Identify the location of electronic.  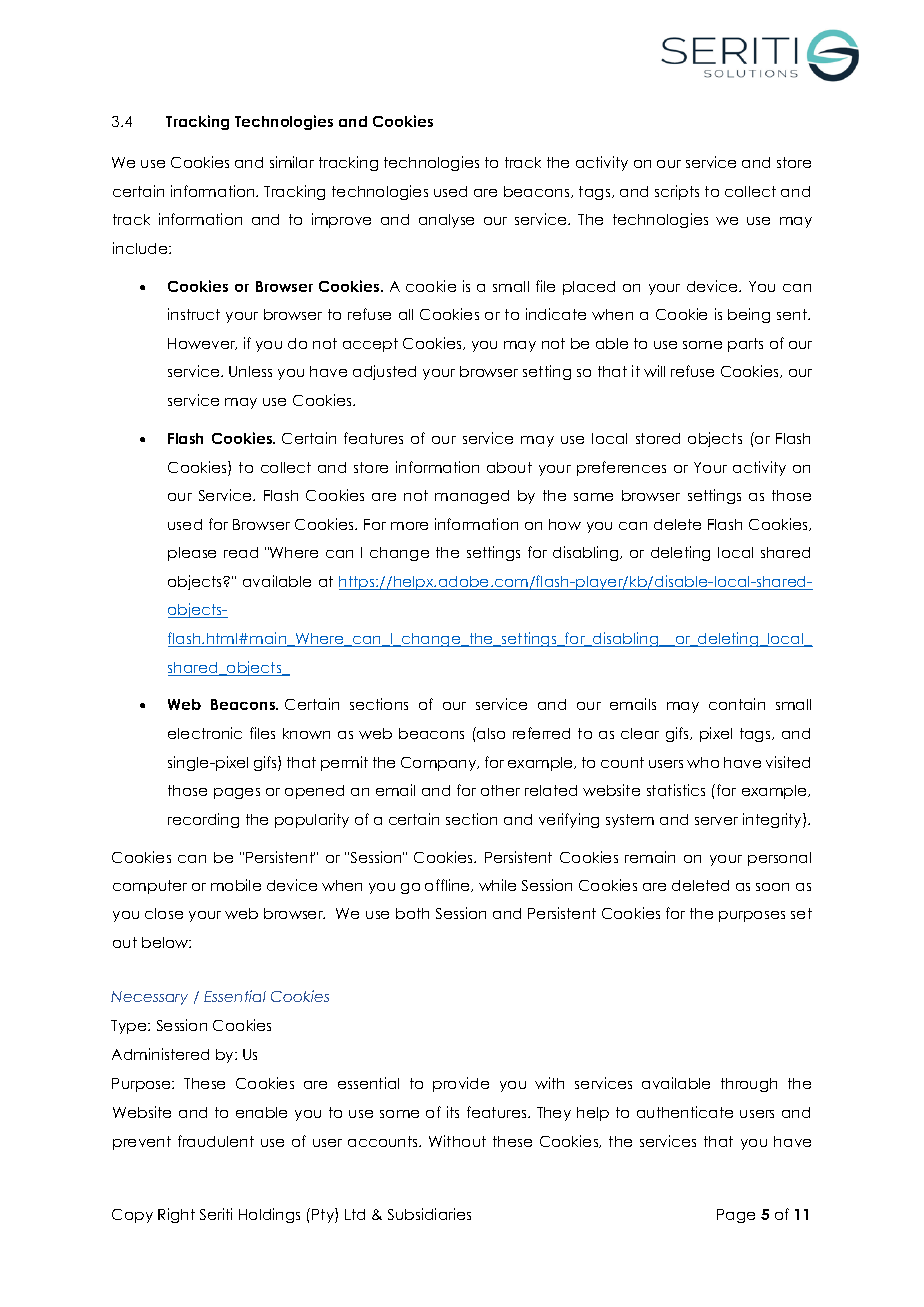
(205, 733).
